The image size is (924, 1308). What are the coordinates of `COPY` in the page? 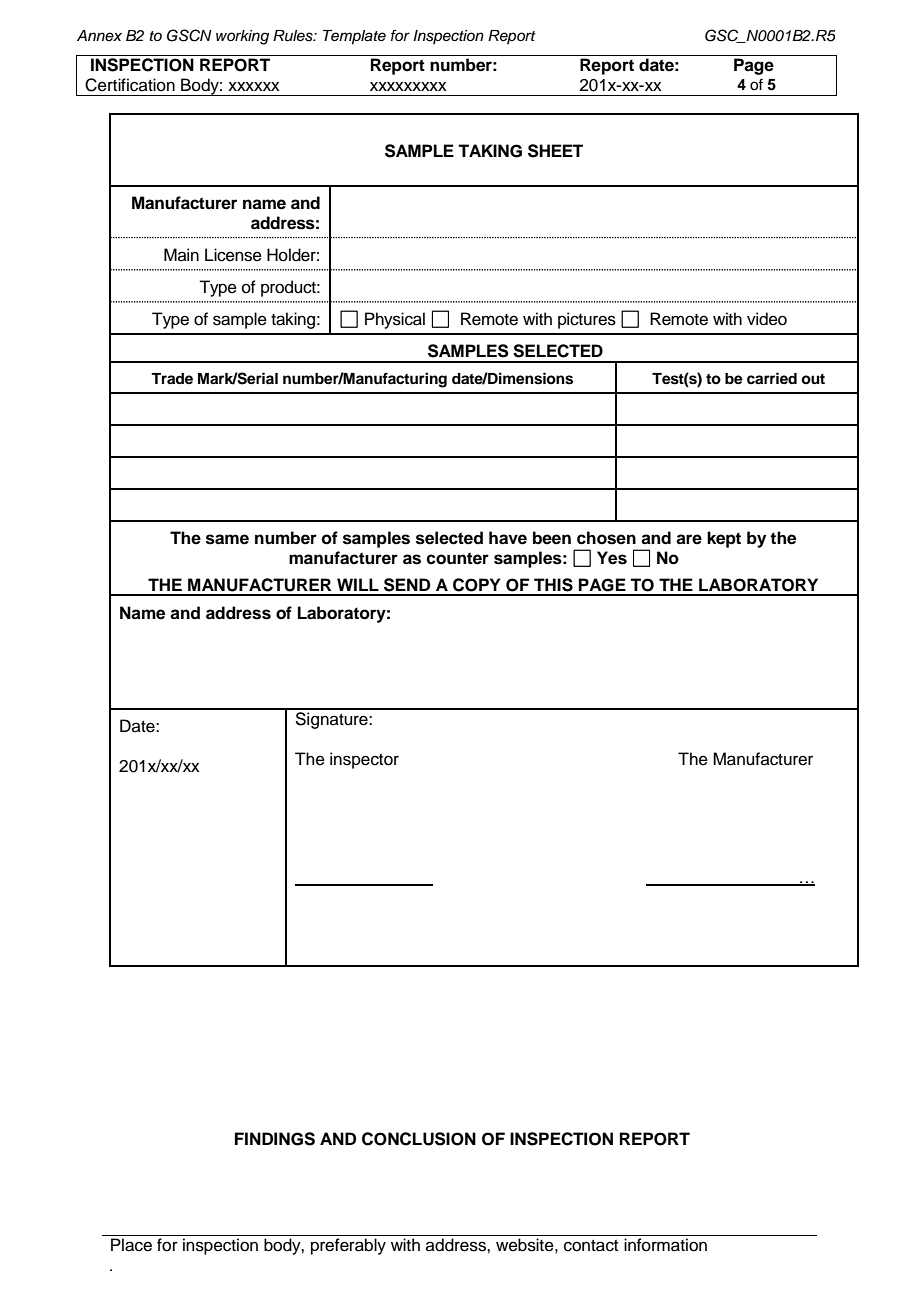 It's located at (476, 585).
